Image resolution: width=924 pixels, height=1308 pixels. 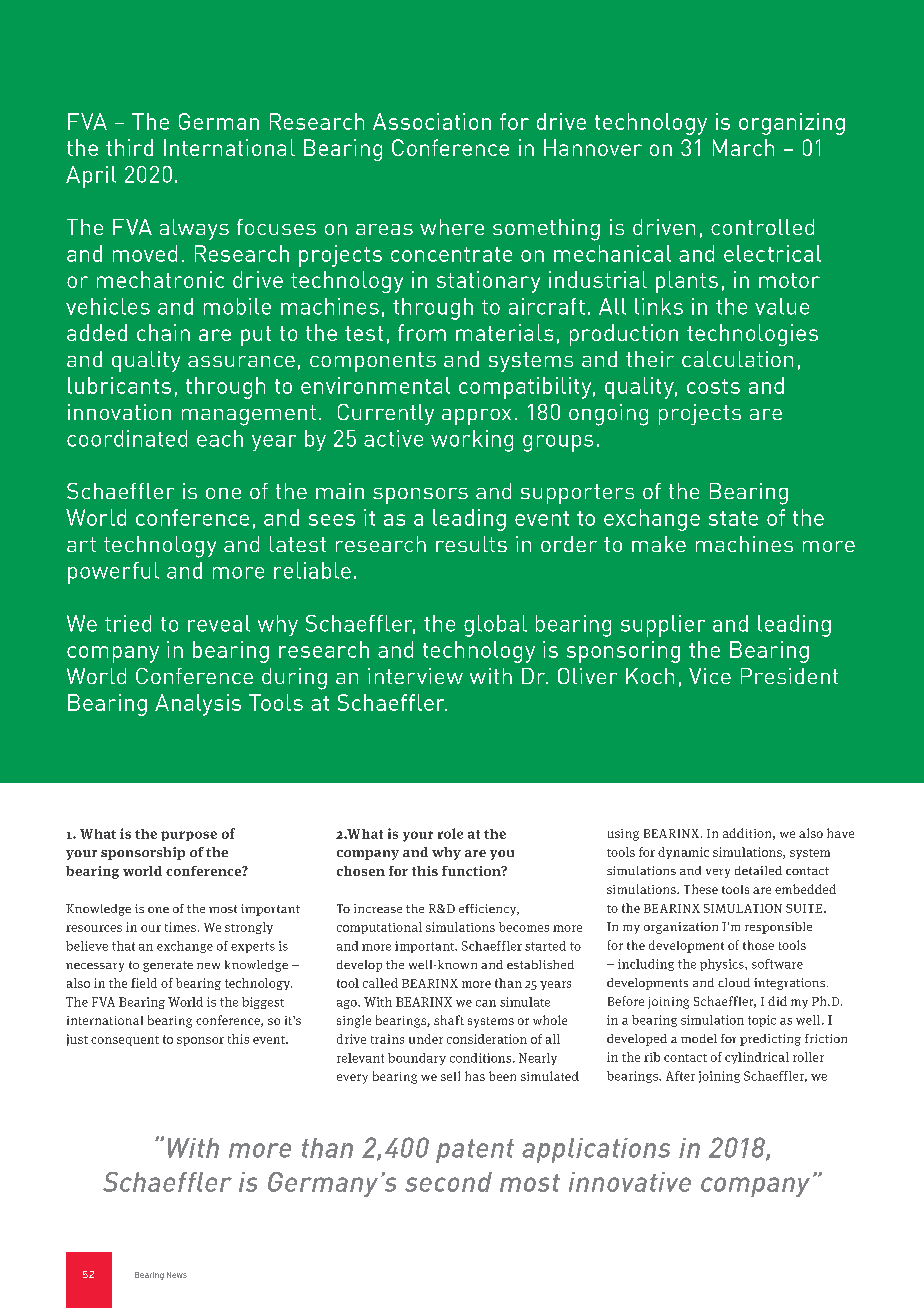 What do you see at coordinates (448, 1182) in the screenshot?
I see `second` at bounding box center [448, 1182].
